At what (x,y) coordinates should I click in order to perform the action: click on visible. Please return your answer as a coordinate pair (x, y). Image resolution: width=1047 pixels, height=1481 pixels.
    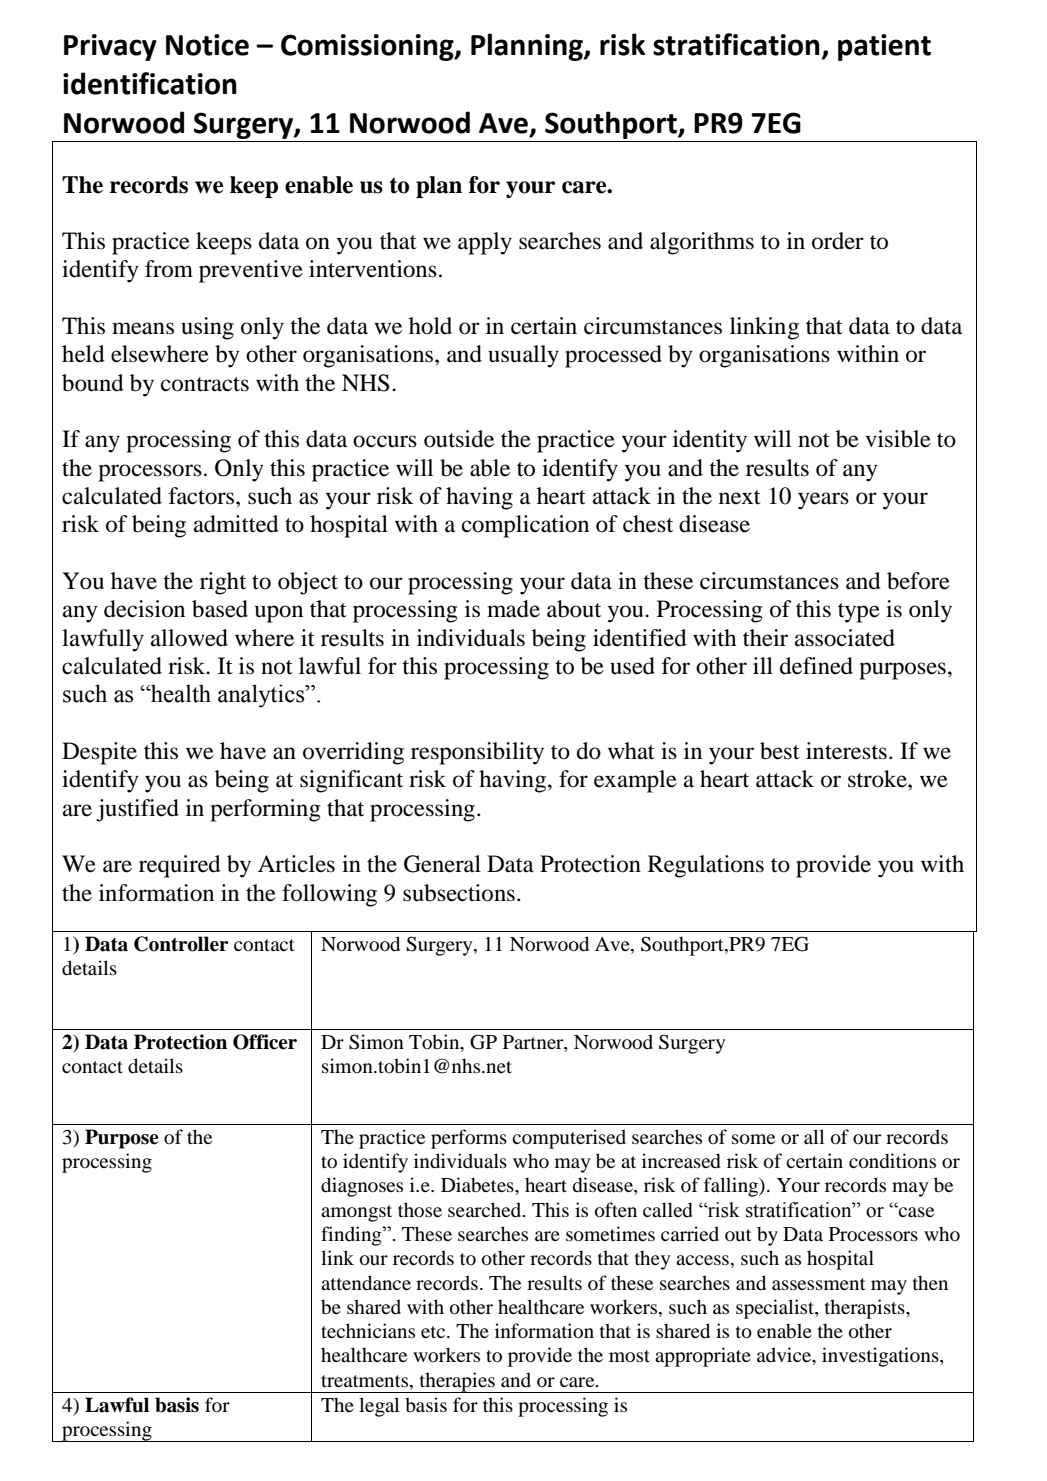
    Looking at the image, I should click on (898, 439).
